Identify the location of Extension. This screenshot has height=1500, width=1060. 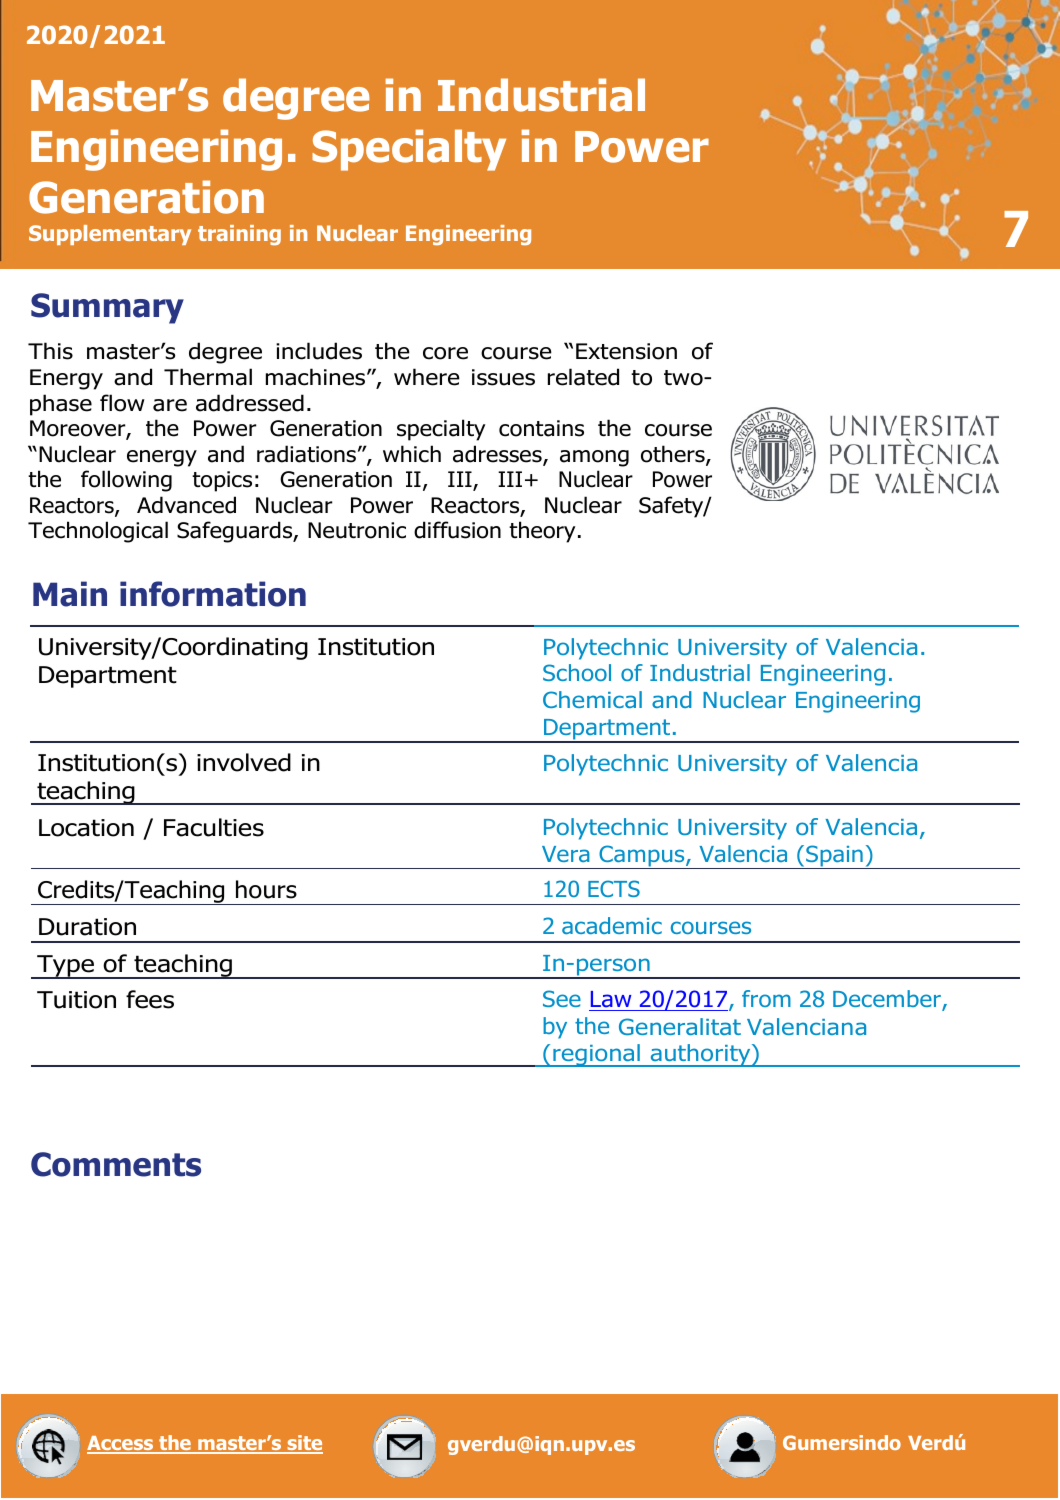
(626, 351).
